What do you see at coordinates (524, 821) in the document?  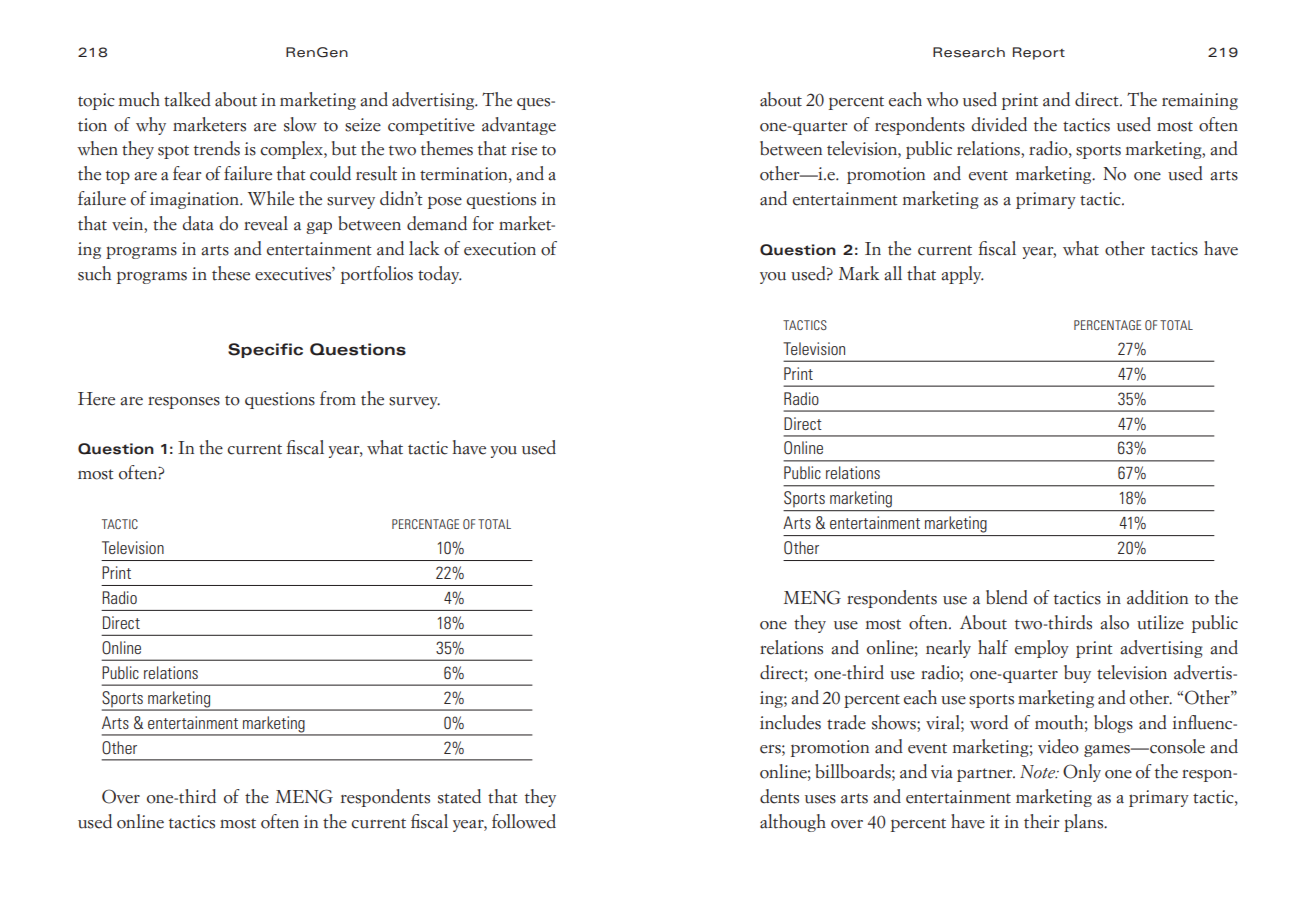 I see `followed` at bounding box center [524, 821].
